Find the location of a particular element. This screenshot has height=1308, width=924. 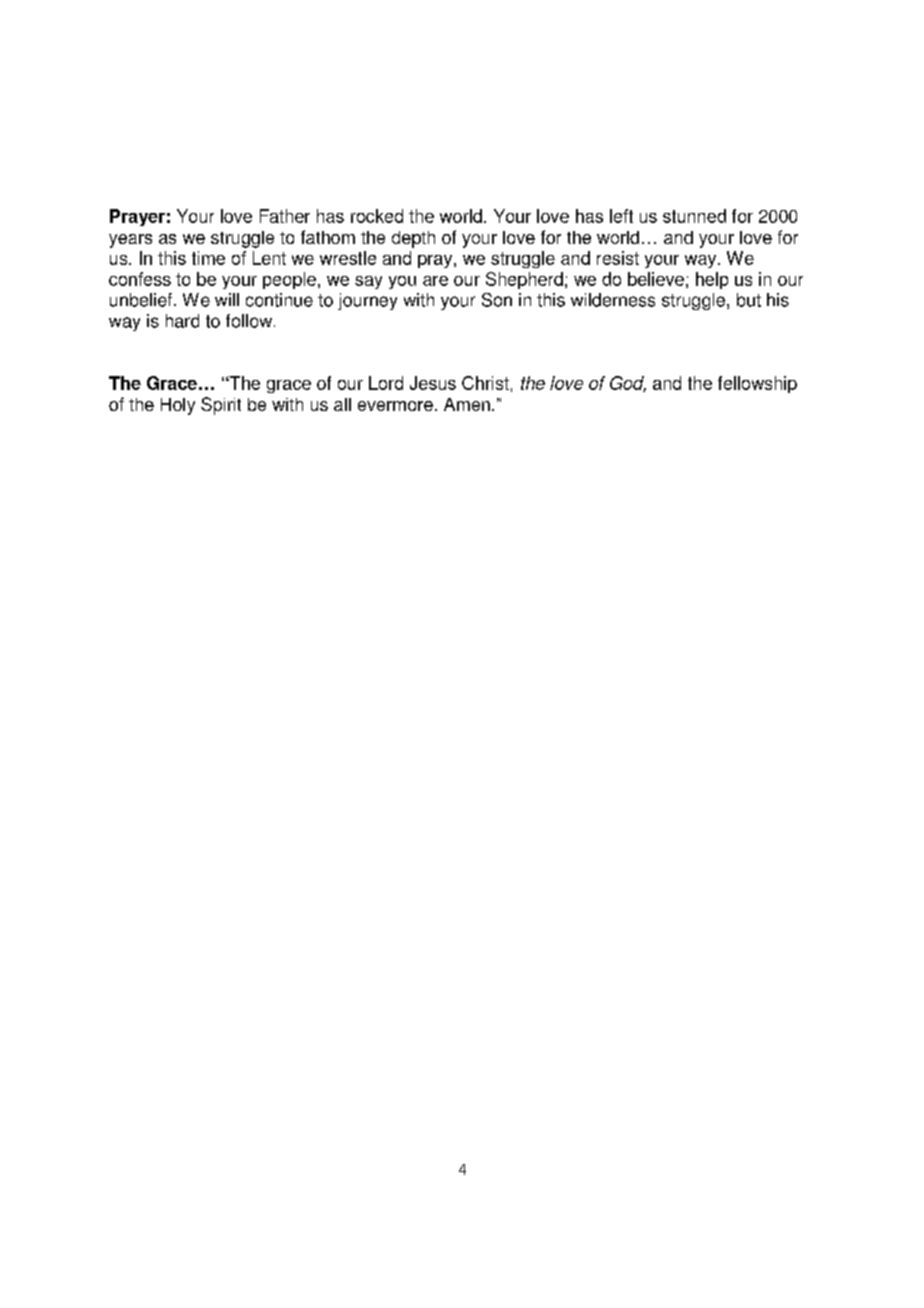

rocked is located at coordinates (377, 216).
